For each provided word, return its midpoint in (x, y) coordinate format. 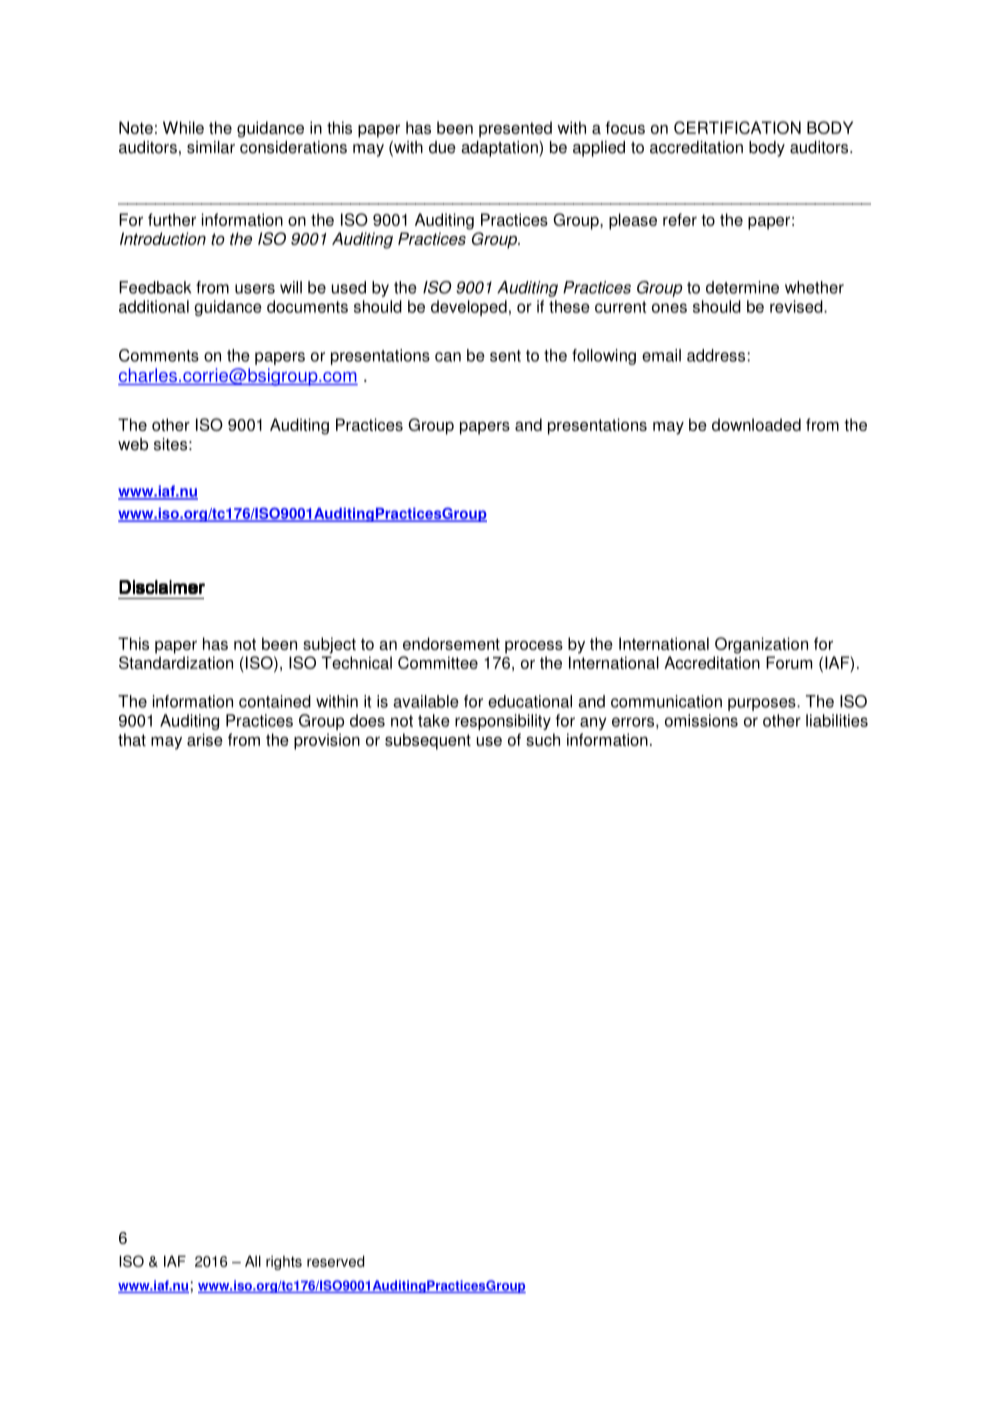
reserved (335, 1261)
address (716, 355)
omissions (701, 720)
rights (284, 1263)
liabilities (837, 720)
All (253, 1261)
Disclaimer (162, 587)
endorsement (451, 643)
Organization (761, 645)
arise (205, 739)
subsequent (428, 741)
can (448, 357)
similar (211, 147)
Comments (159, 355)
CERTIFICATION (737, 127)
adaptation (500, 149)
